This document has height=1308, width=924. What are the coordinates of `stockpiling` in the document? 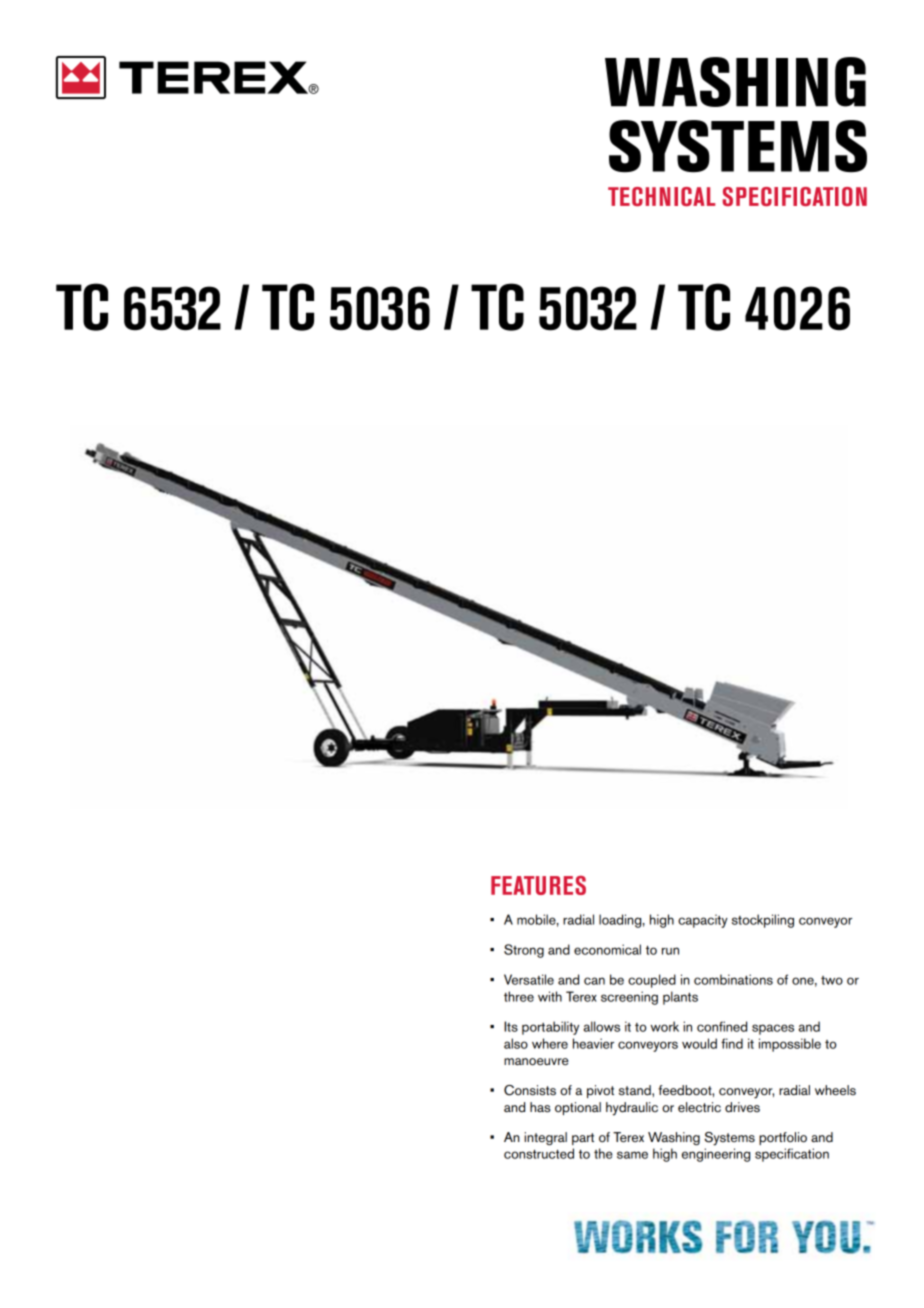 It's located at (763, 921).
